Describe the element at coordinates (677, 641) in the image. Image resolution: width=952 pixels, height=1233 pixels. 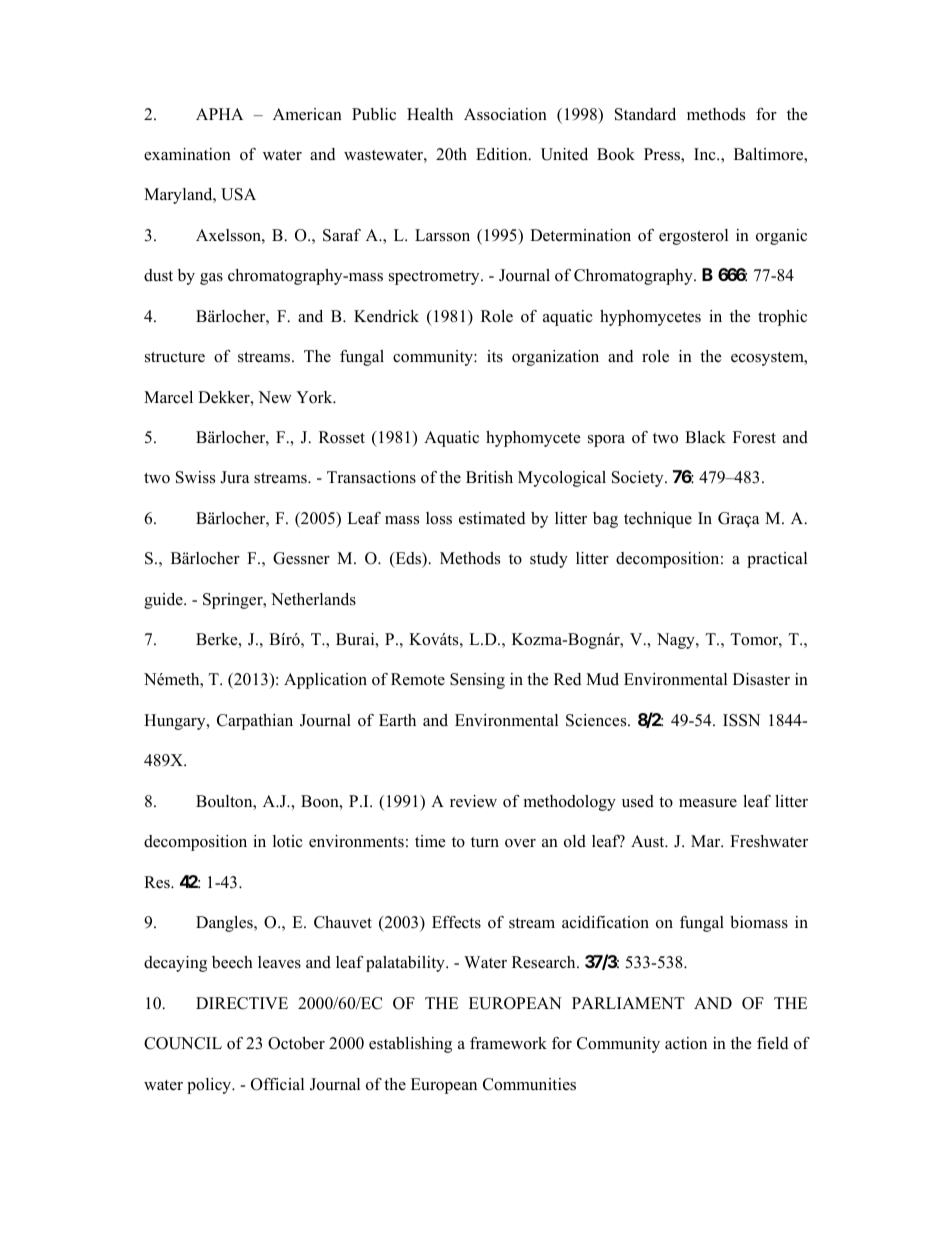
I see `Nagy` at that location.
